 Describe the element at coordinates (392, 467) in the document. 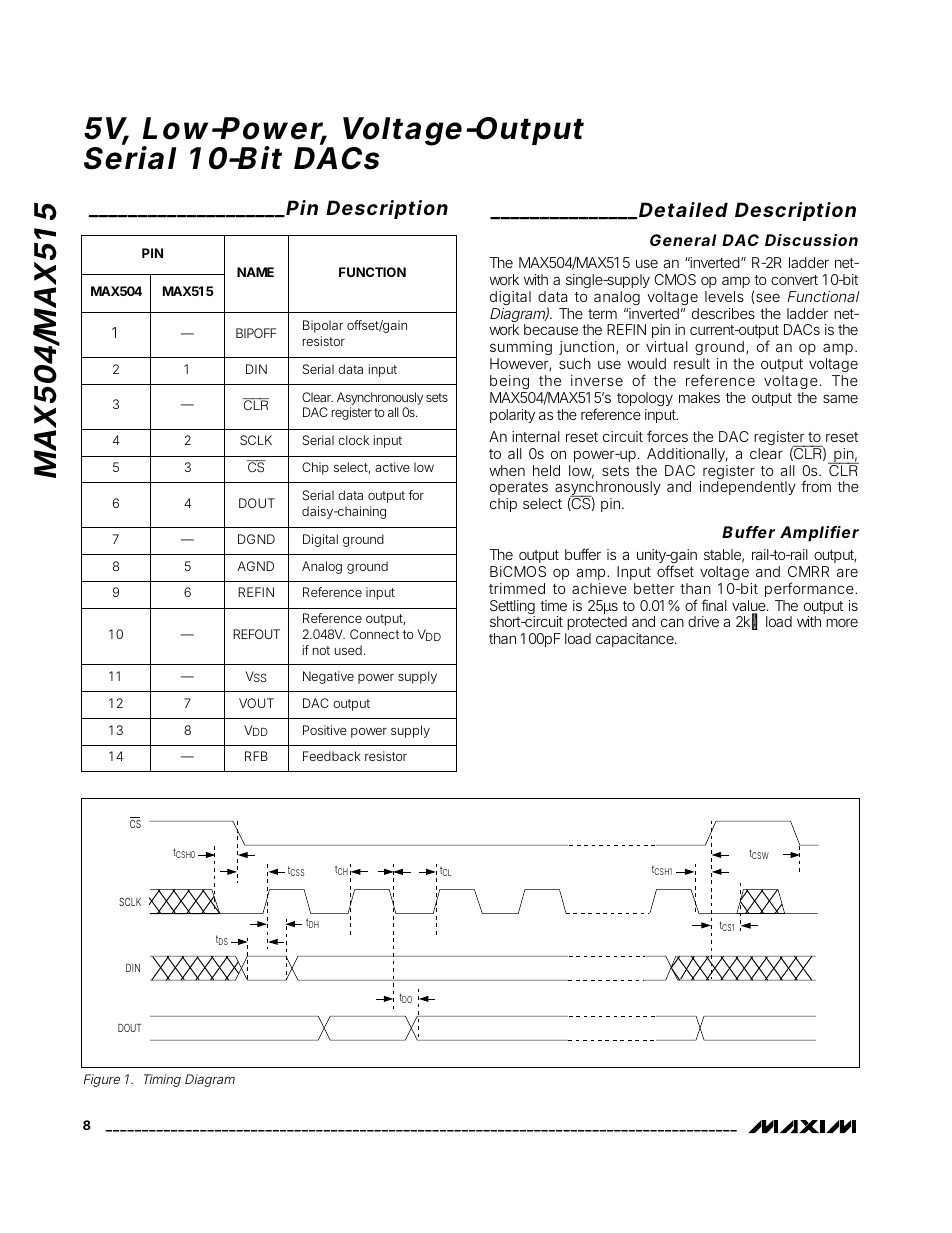

I see `active` at that location.
